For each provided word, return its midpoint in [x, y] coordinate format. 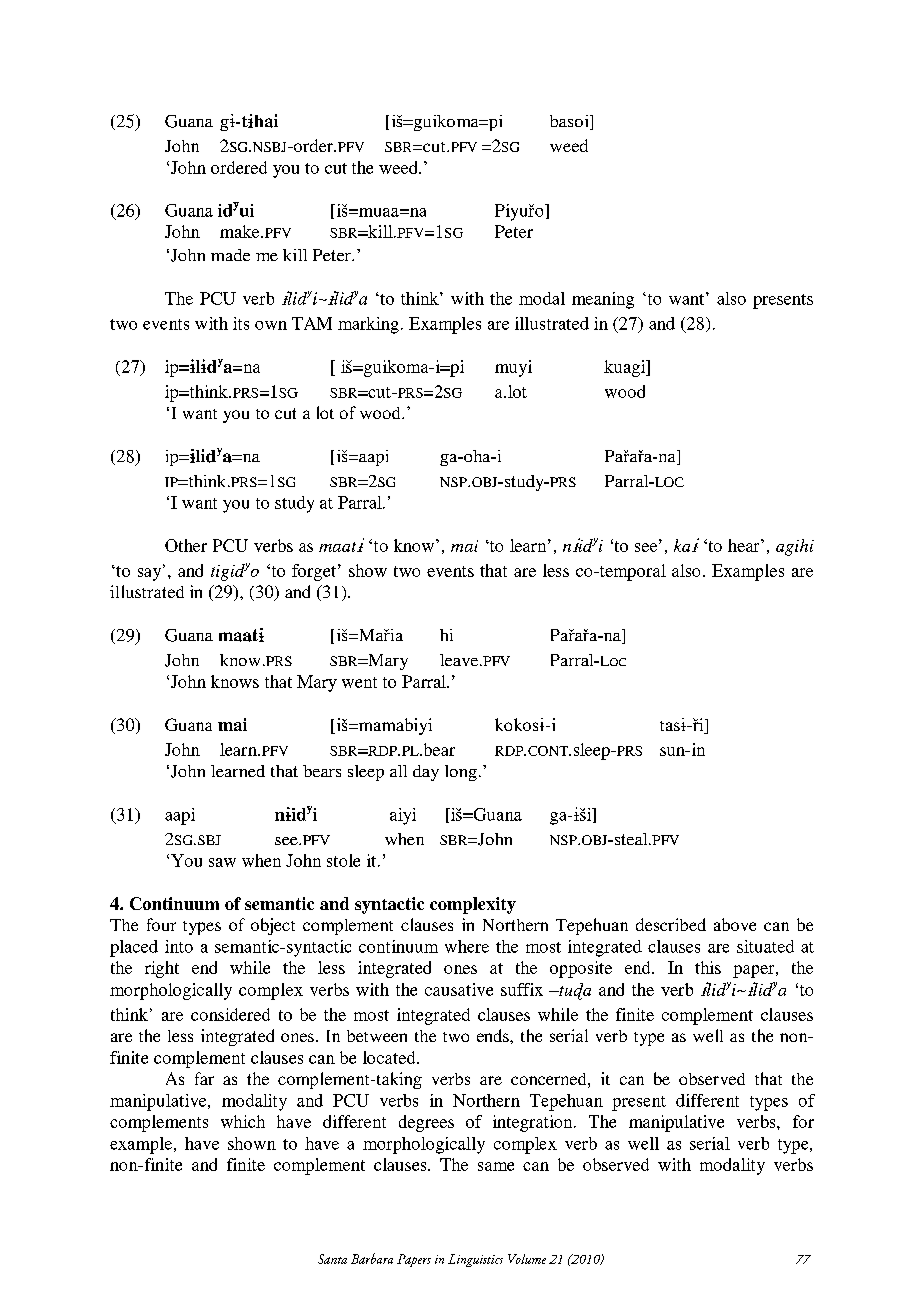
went [359, 682]
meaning [603, 300]
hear [745, 545]
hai [265, 121]
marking [368, 325]
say [151, 574]
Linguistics [475, 1260]
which [243, 1121]
